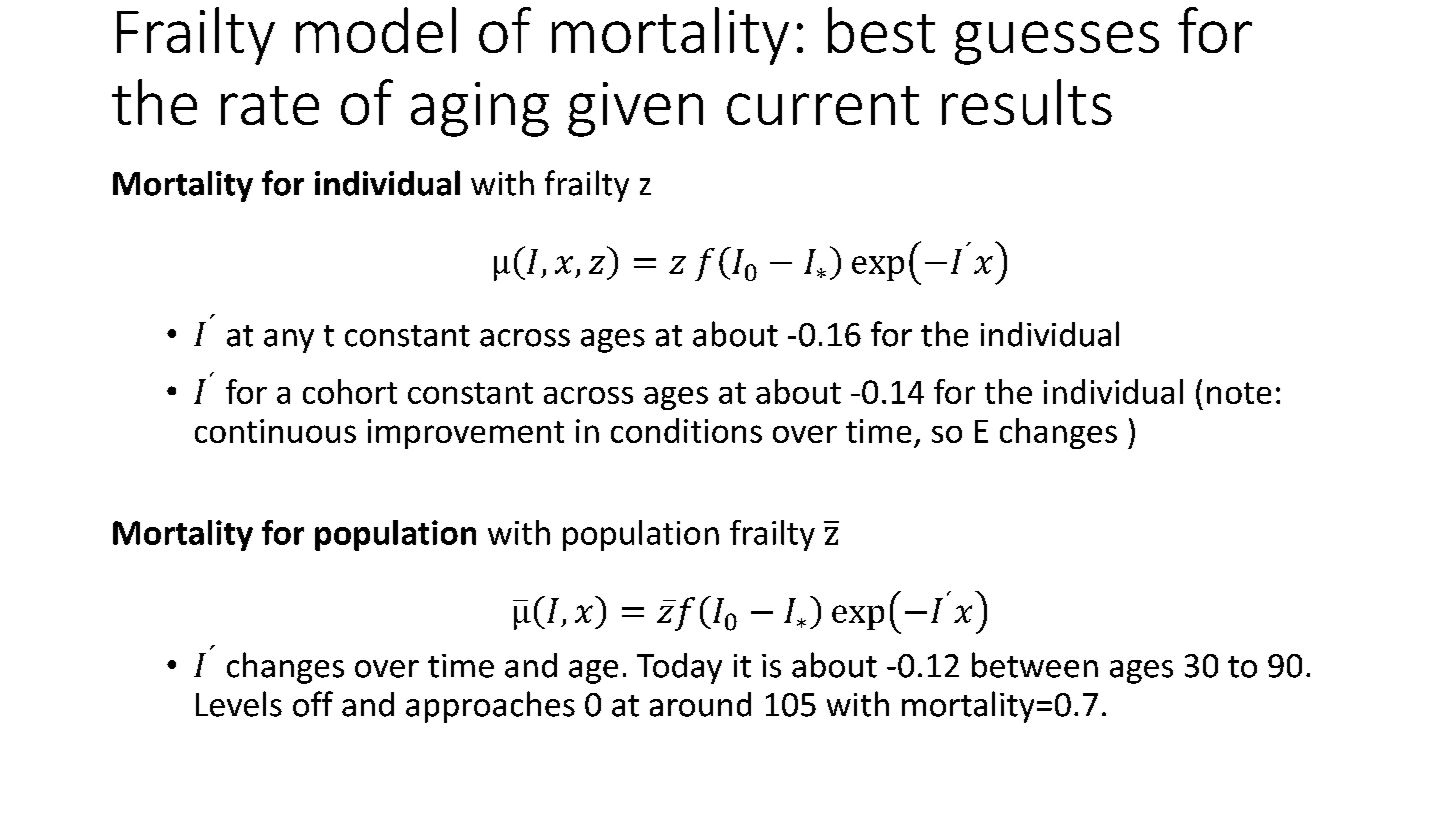 This screenshot has height=819, width=1456. Describe the element at coordinates (313, 704) in the screenshot. I see `off` at that location.
